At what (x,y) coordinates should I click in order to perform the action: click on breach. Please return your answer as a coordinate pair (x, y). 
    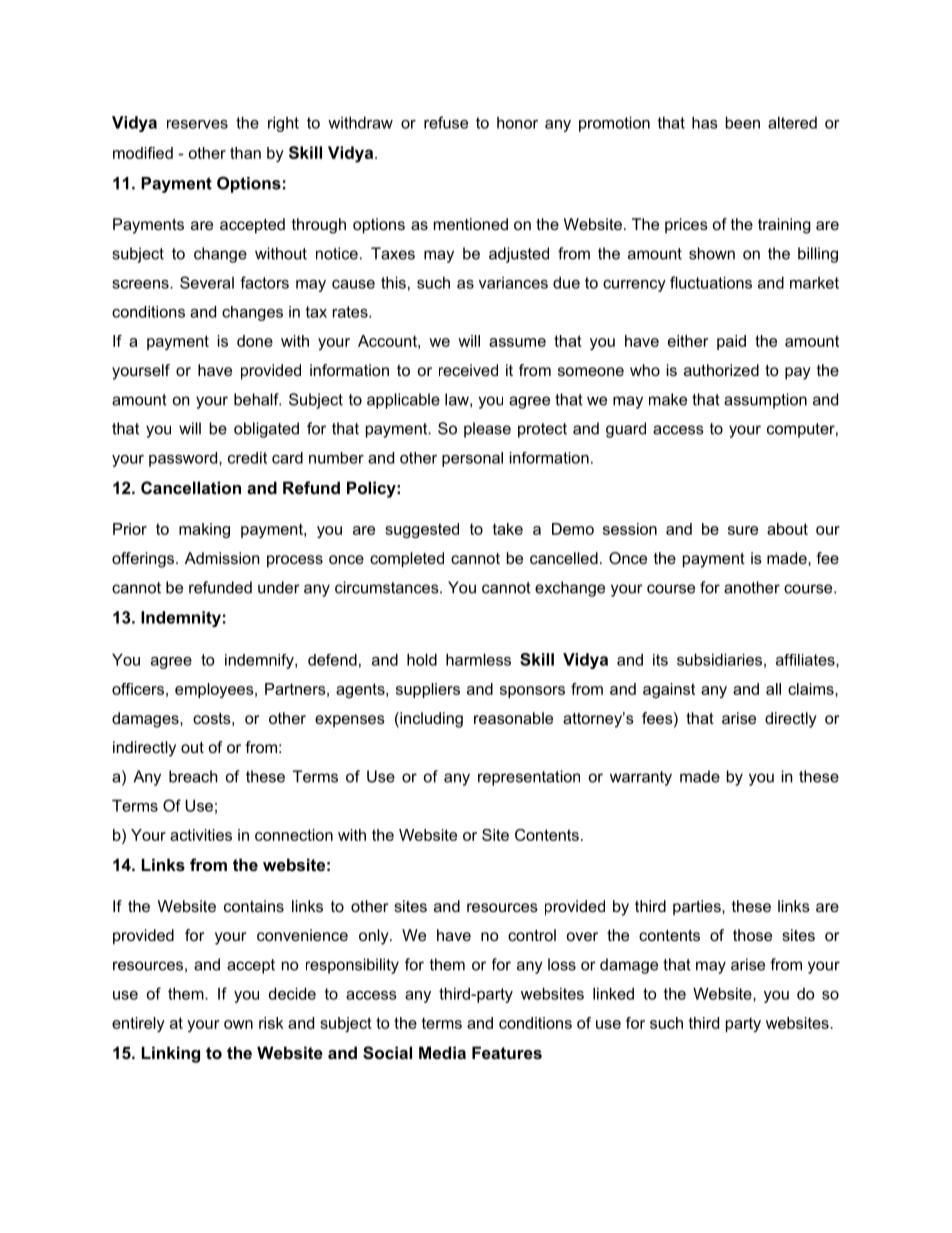
    Looking at the image, I should click on (193, 776).
